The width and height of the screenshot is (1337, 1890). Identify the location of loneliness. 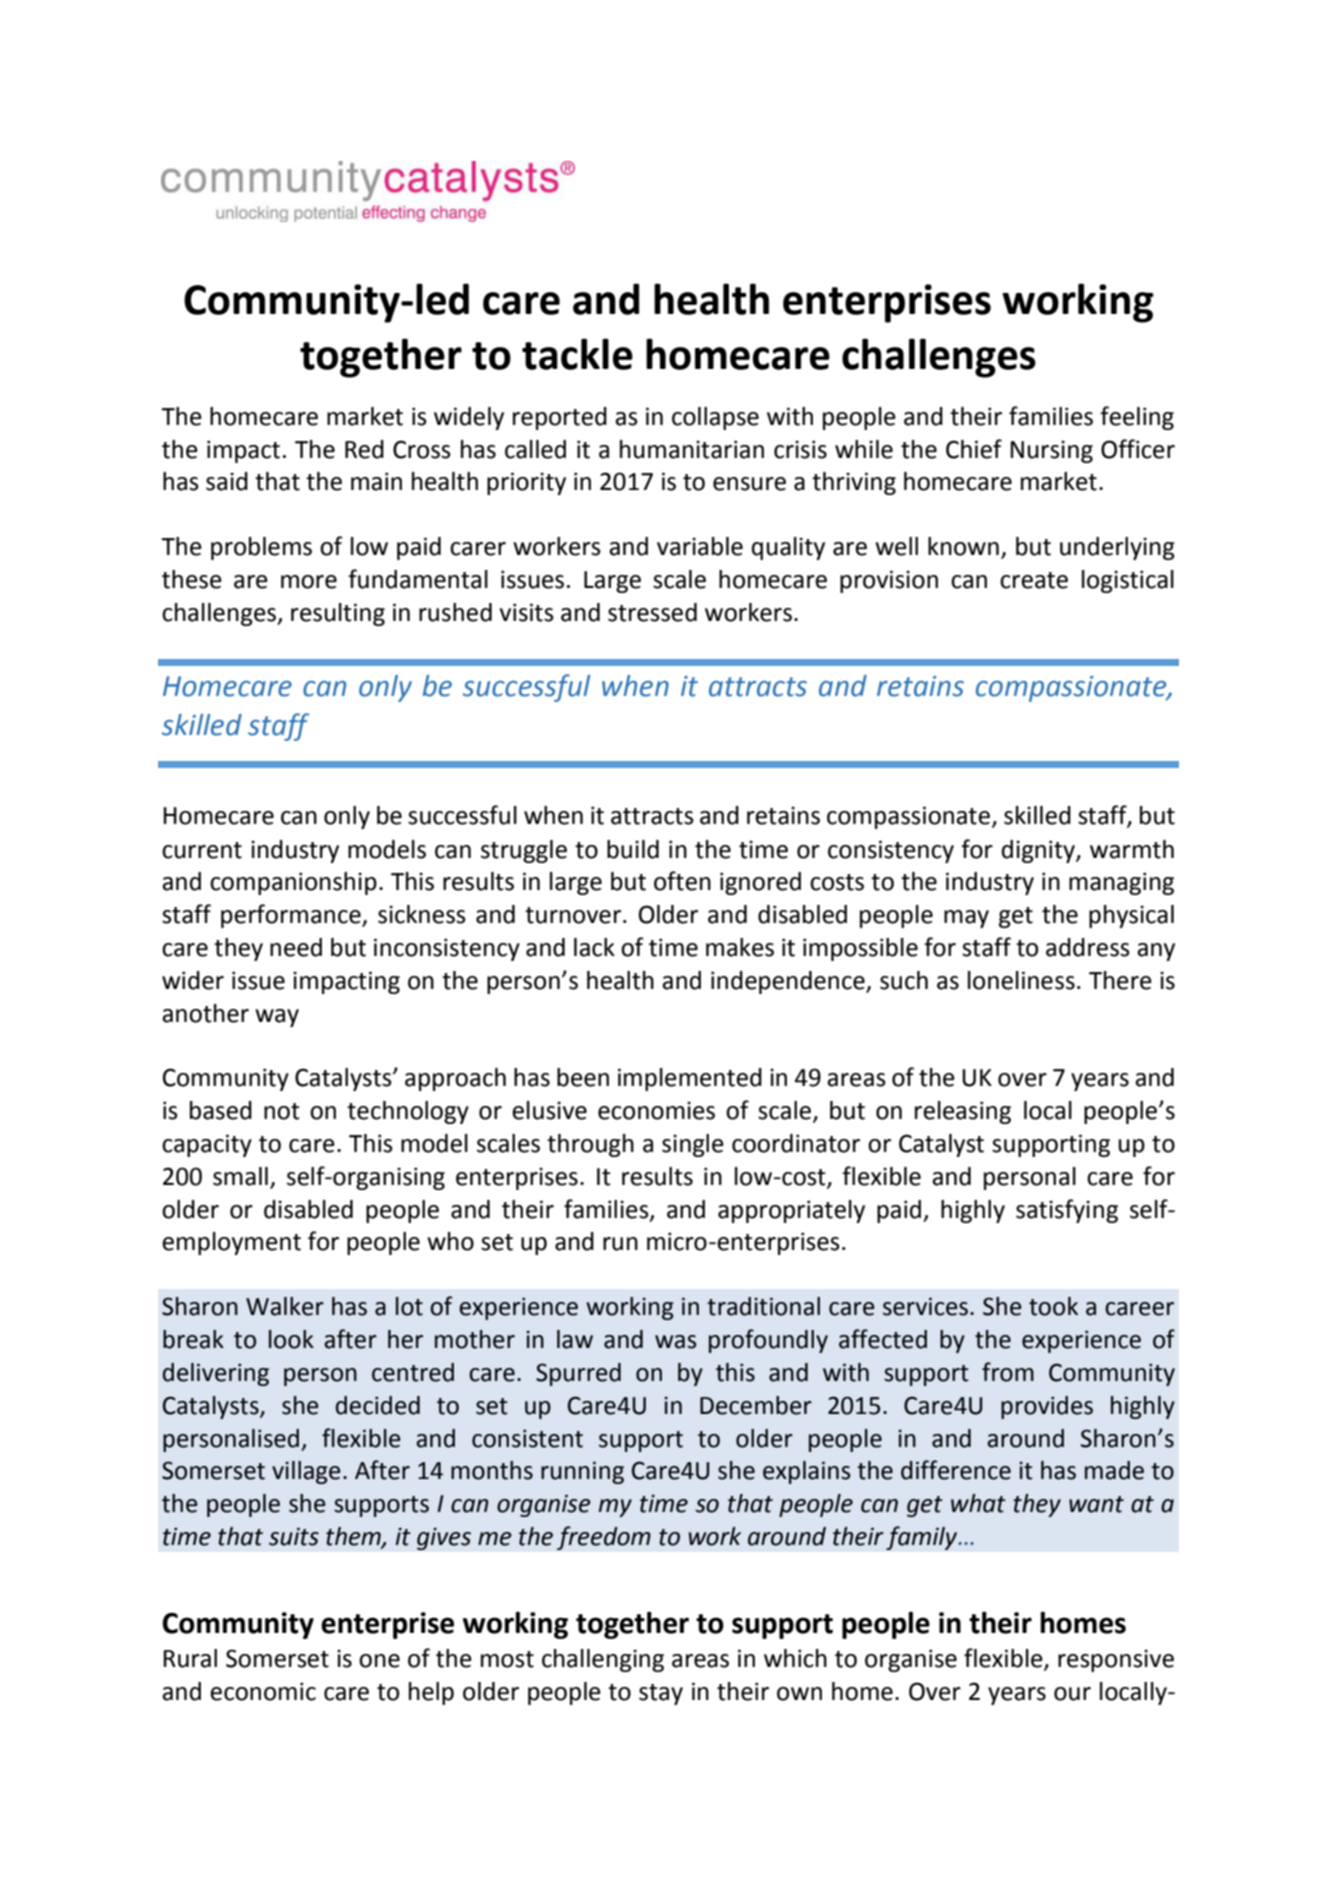
(1021, 980).
